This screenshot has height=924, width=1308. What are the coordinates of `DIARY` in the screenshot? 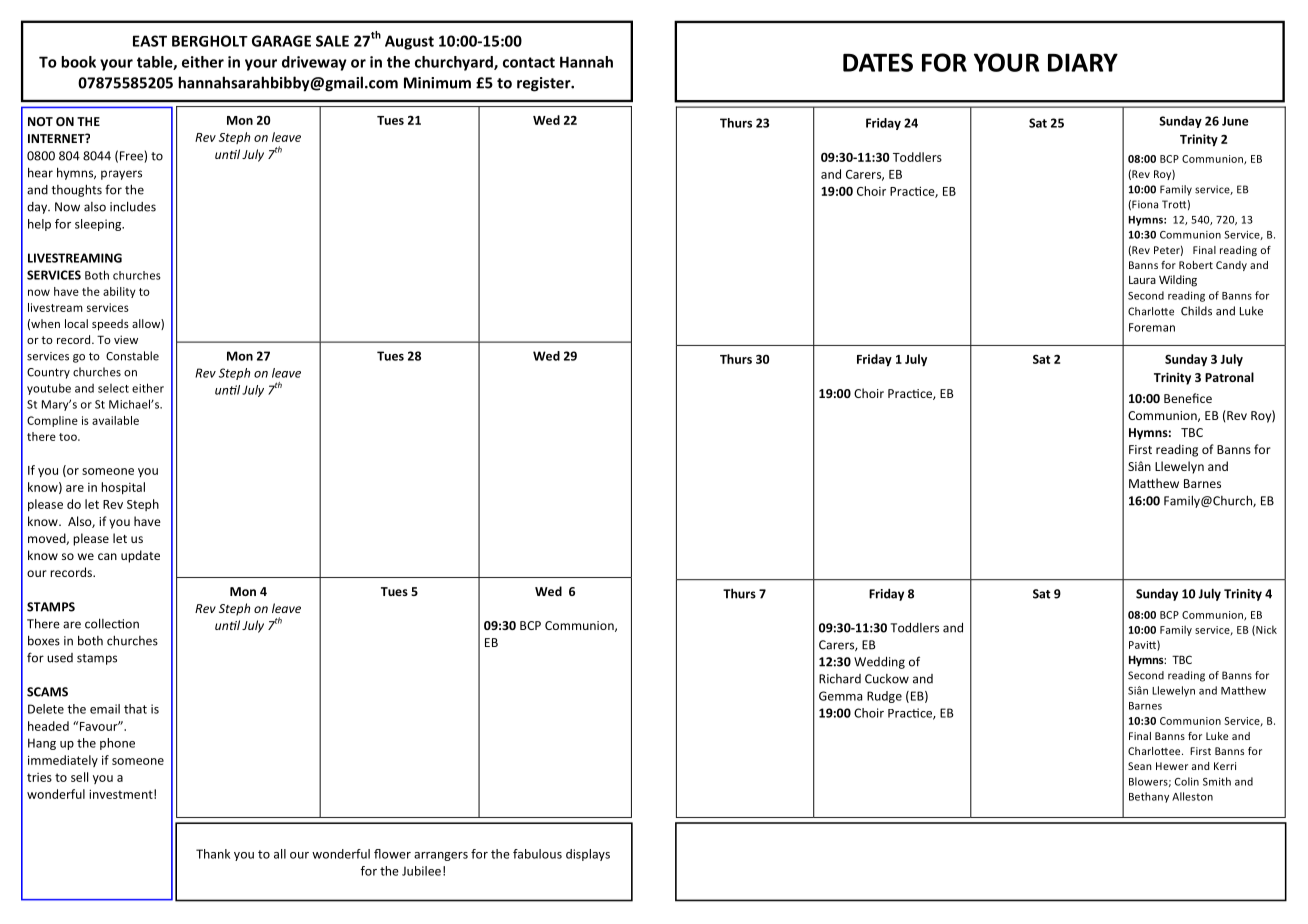 It's located at (1083, 62).
